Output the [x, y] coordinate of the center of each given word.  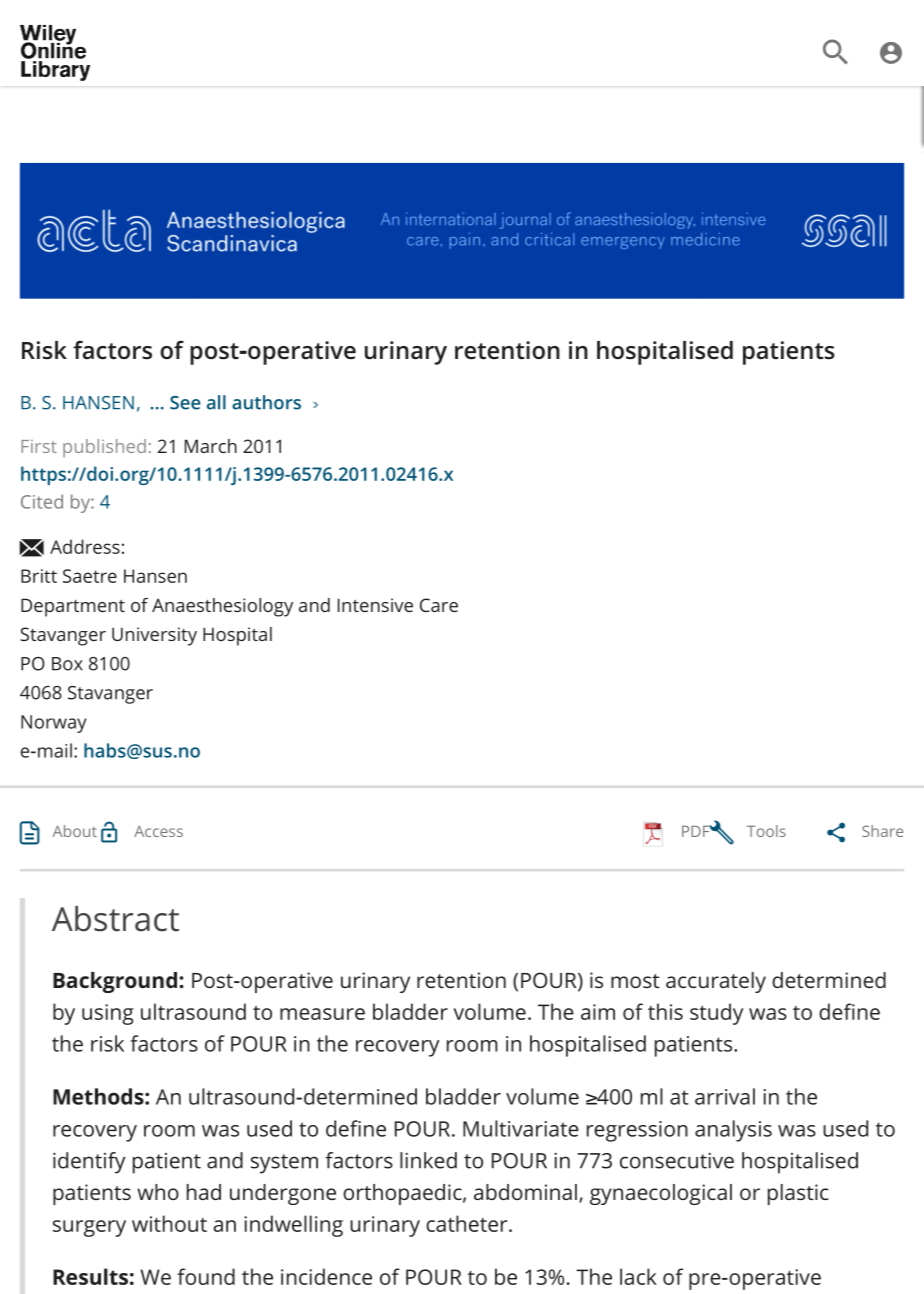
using [107, 1014]
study [716, 1014]
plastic [798, 1194]
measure [322, 1014]
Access [158, 831]
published [104, 448]
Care [439, 605]
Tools [766, 831]
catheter [468, 1223]
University [154, 636]
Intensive [375, 605]
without [169, 1223]
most [635, 981]
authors [266, 402]
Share [882, 831]
